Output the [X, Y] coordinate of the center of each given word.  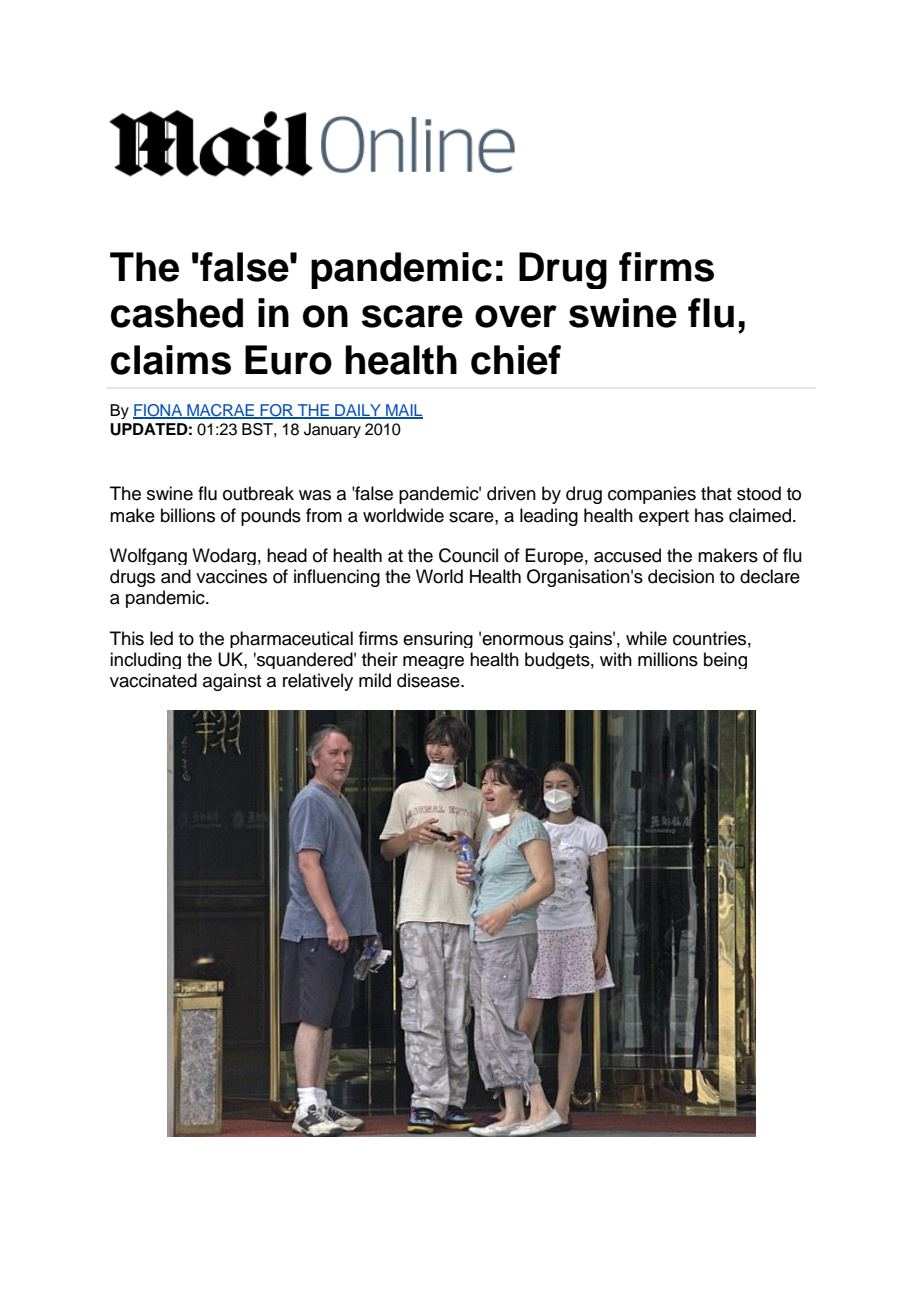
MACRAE [221, 411]
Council [468, 555]
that [716, 493]
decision [681, 576]
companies [652, 495]
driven [511, 493]
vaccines [231, 576]
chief [516, 360]
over [516, 316]
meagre [433, 662]
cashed [177, 313]
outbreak [258, 493]
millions [668, 659]
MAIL [403, 411]
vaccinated [153, 680]
